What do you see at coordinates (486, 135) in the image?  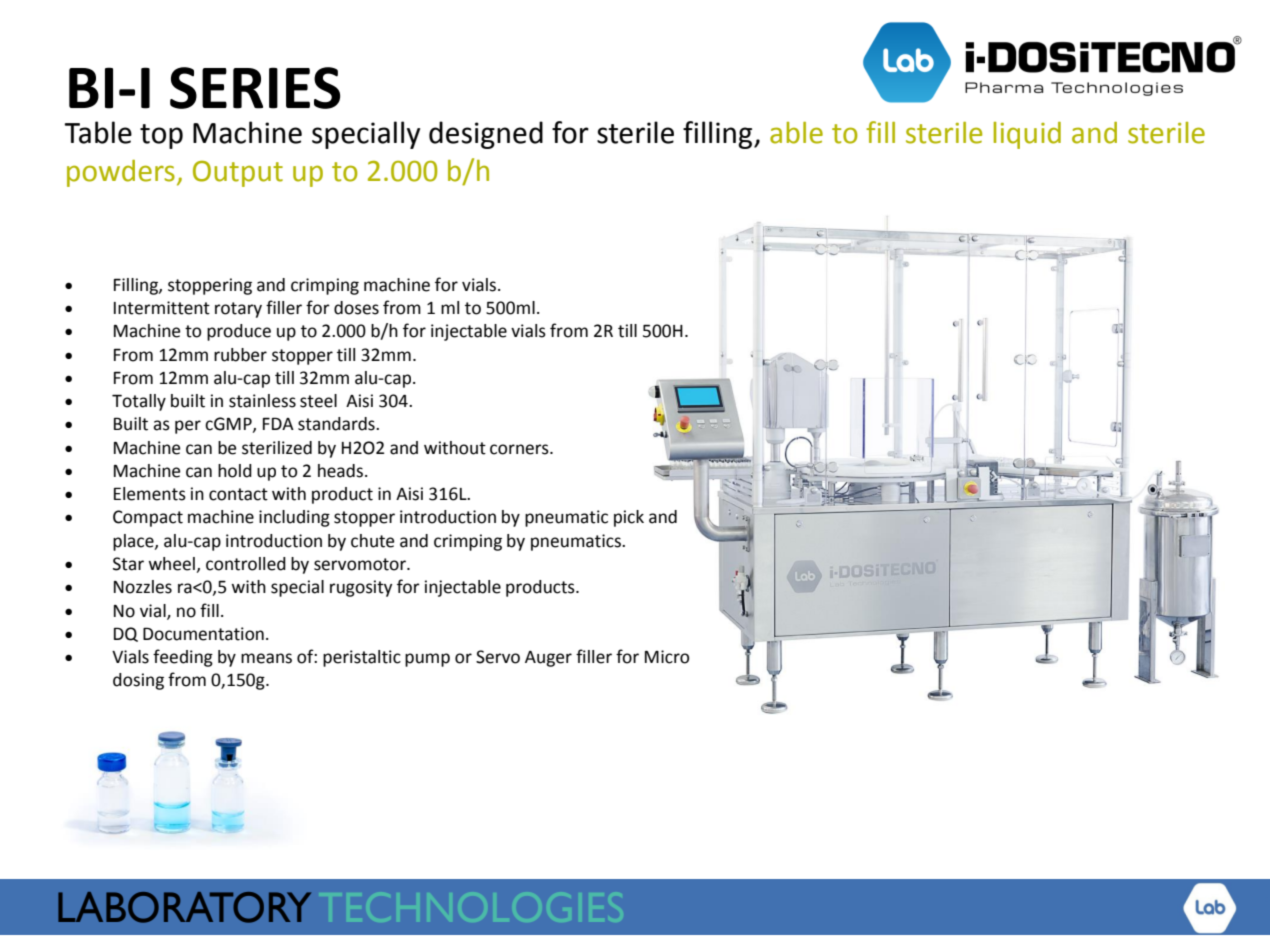 I see `designed` at bounding box center [486, 135].
